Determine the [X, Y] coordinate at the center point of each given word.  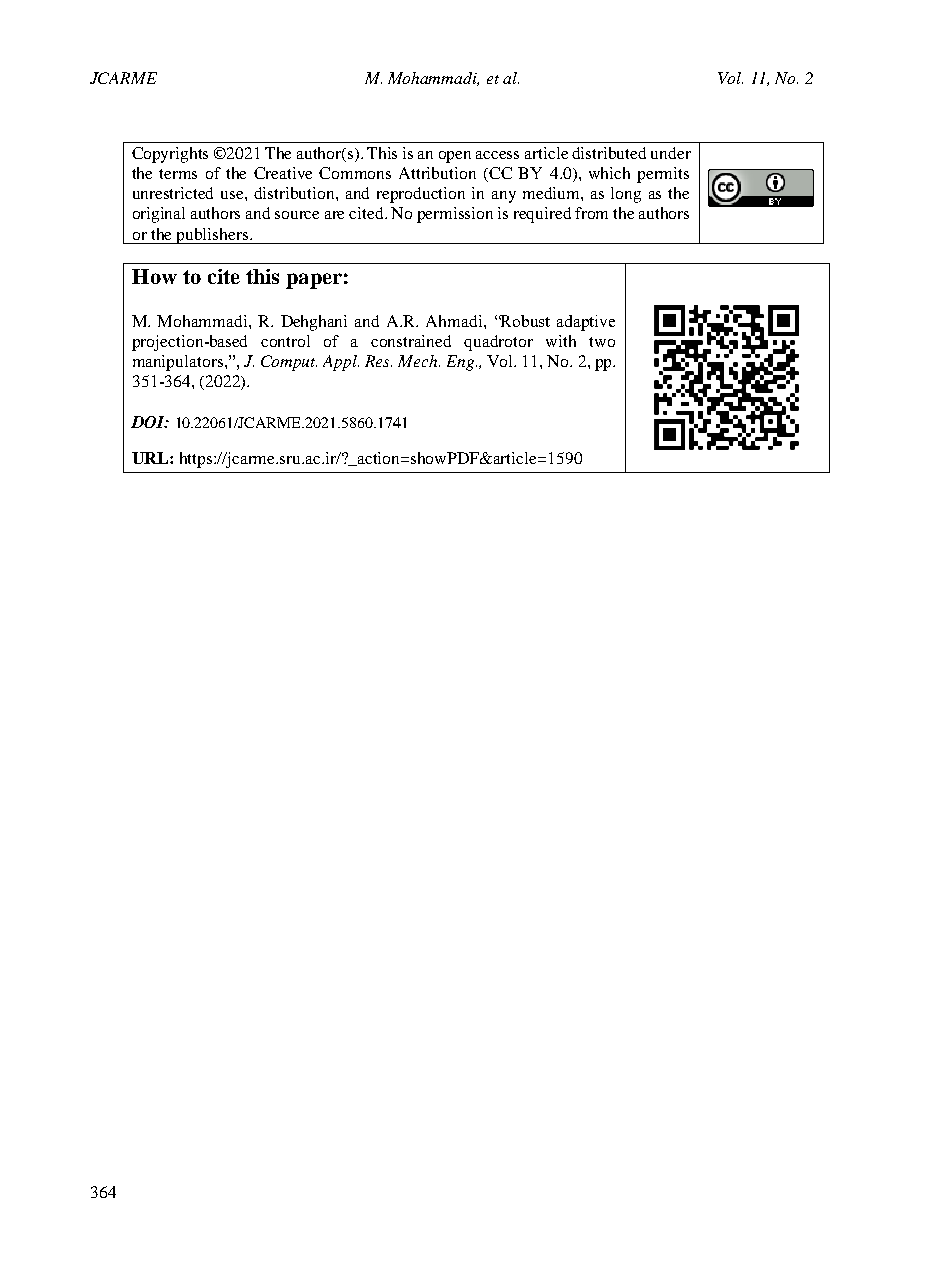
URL [151, 458]
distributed [609, 153]
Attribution [437, 173]
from [591, 213]
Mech [419, 361]
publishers [213, 236]
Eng [462, 363]
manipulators [179, 363]
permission [455, 215]
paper [314, 281]
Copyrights [170, 155]
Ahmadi [455, 321]
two [602, 342]
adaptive [586, 323]
